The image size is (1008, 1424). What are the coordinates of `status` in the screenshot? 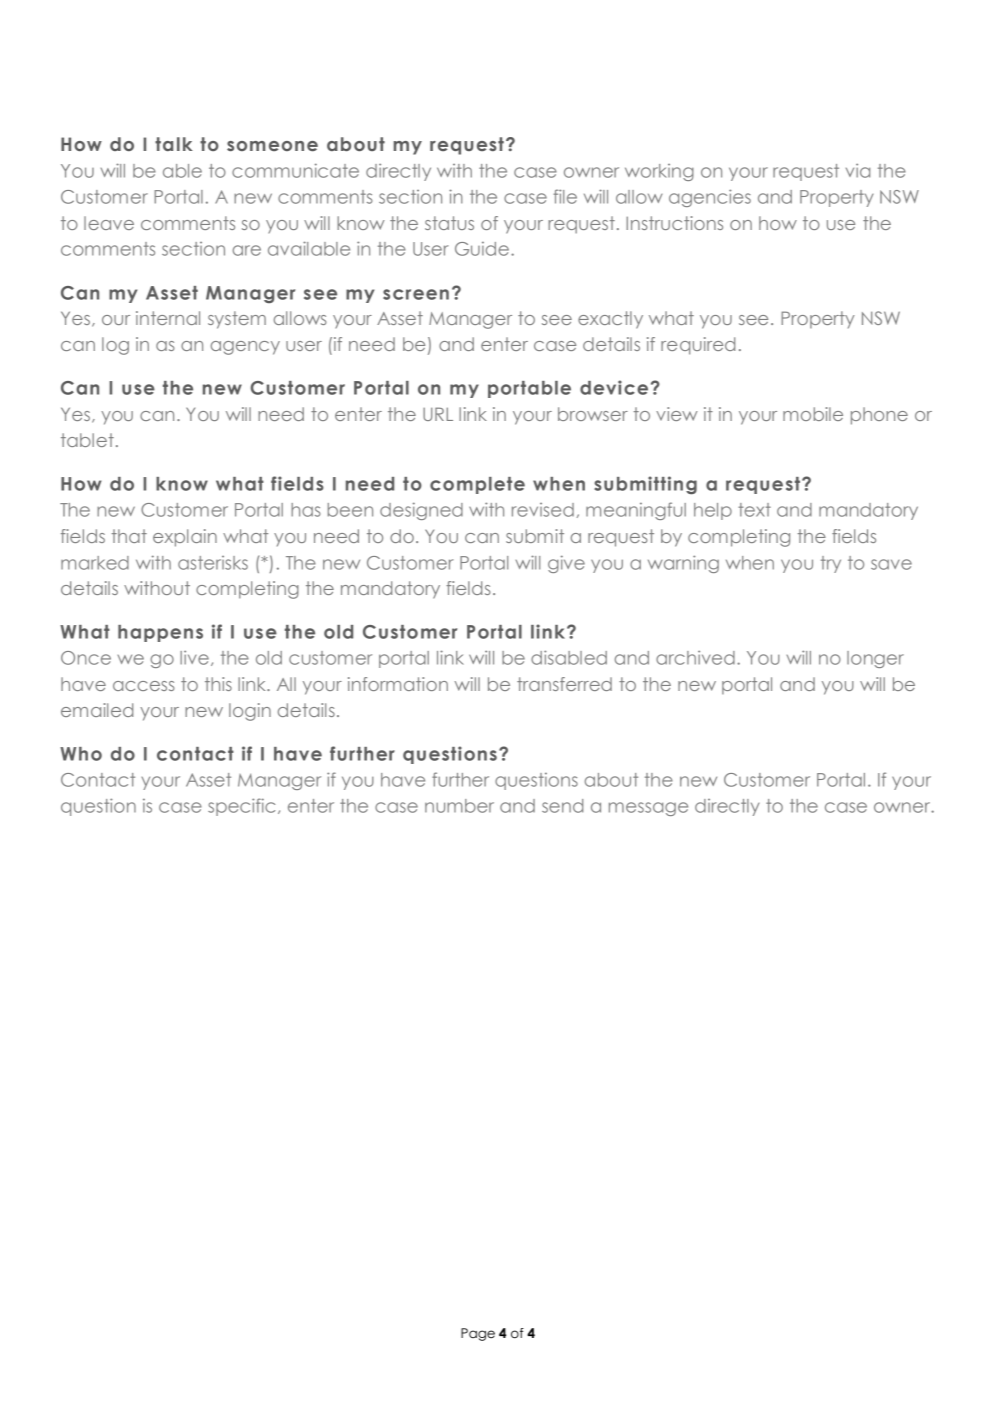 It's located at (449, 223).
